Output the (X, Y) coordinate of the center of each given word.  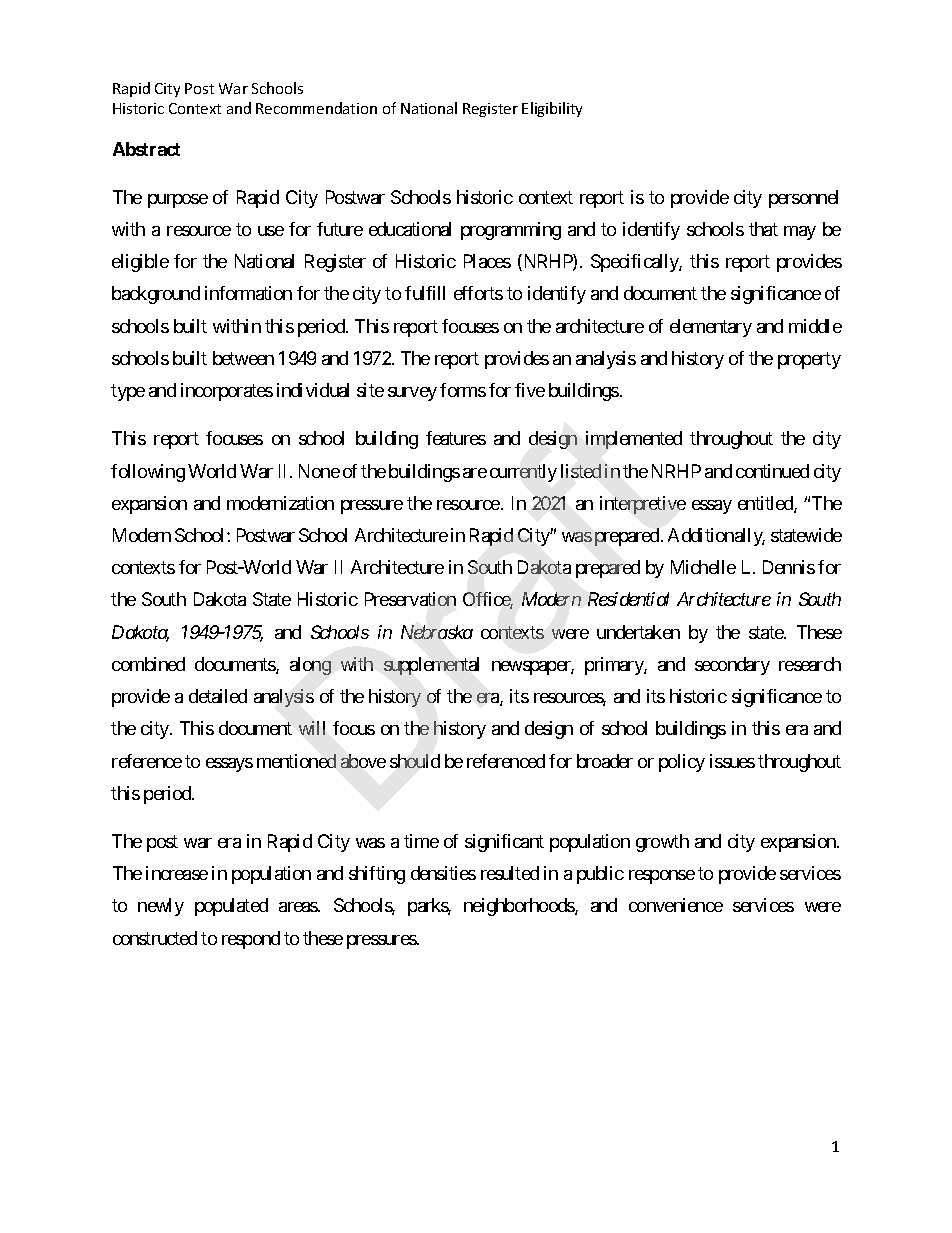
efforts (478, 293)
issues (732, 761)
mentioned (296, 761)
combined (148, 664)
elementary (711, 328)
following (148, 473)
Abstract (146, 149)
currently (523, 473)
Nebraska (437, 632)
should (415, 761)
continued (772, 471)
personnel (803, 199)
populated (231, 907)
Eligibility (552, 109)
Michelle (703, 567)
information (248, 293)
